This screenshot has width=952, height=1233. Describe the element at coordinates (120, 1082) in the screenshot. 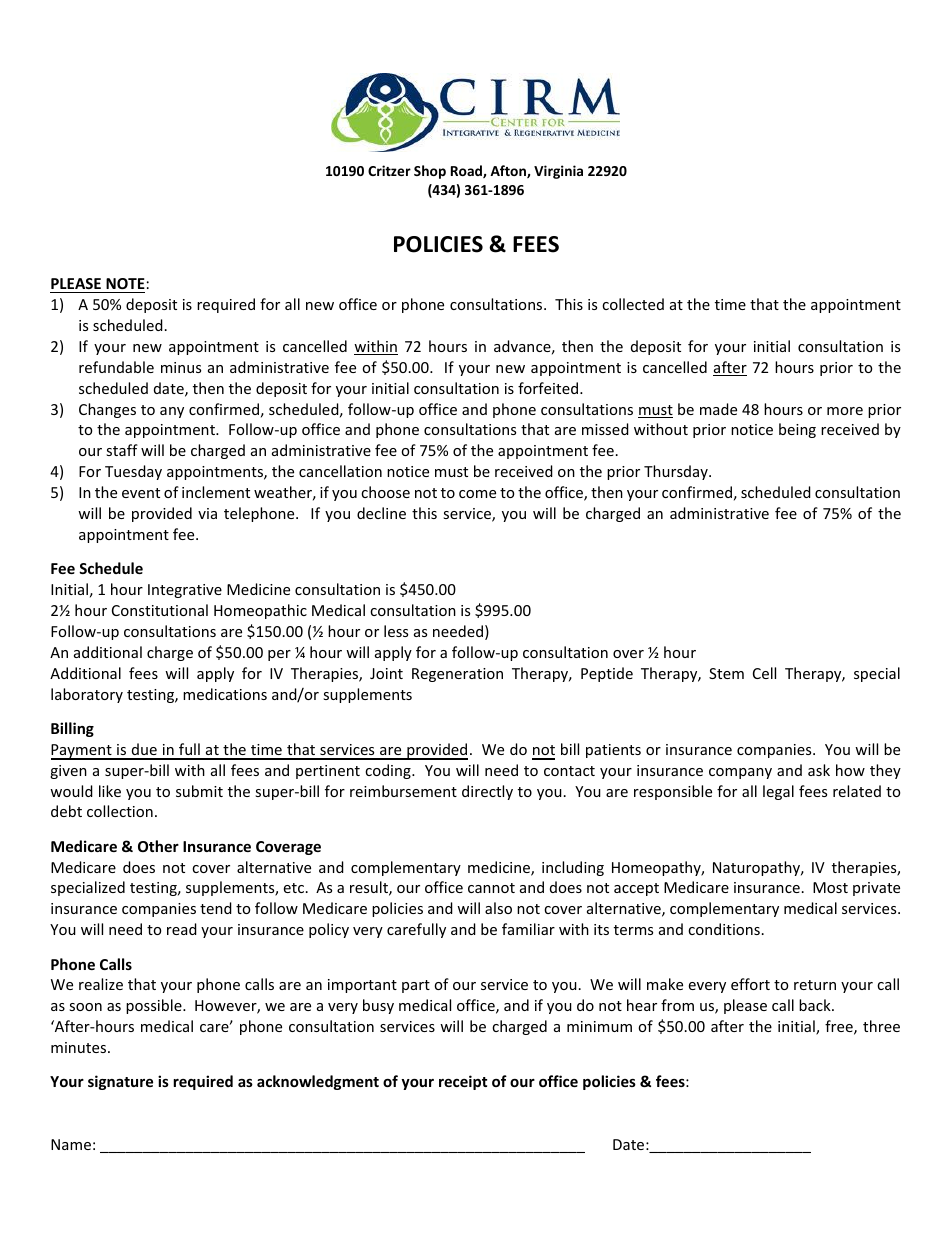

I see `signature` at that location.
